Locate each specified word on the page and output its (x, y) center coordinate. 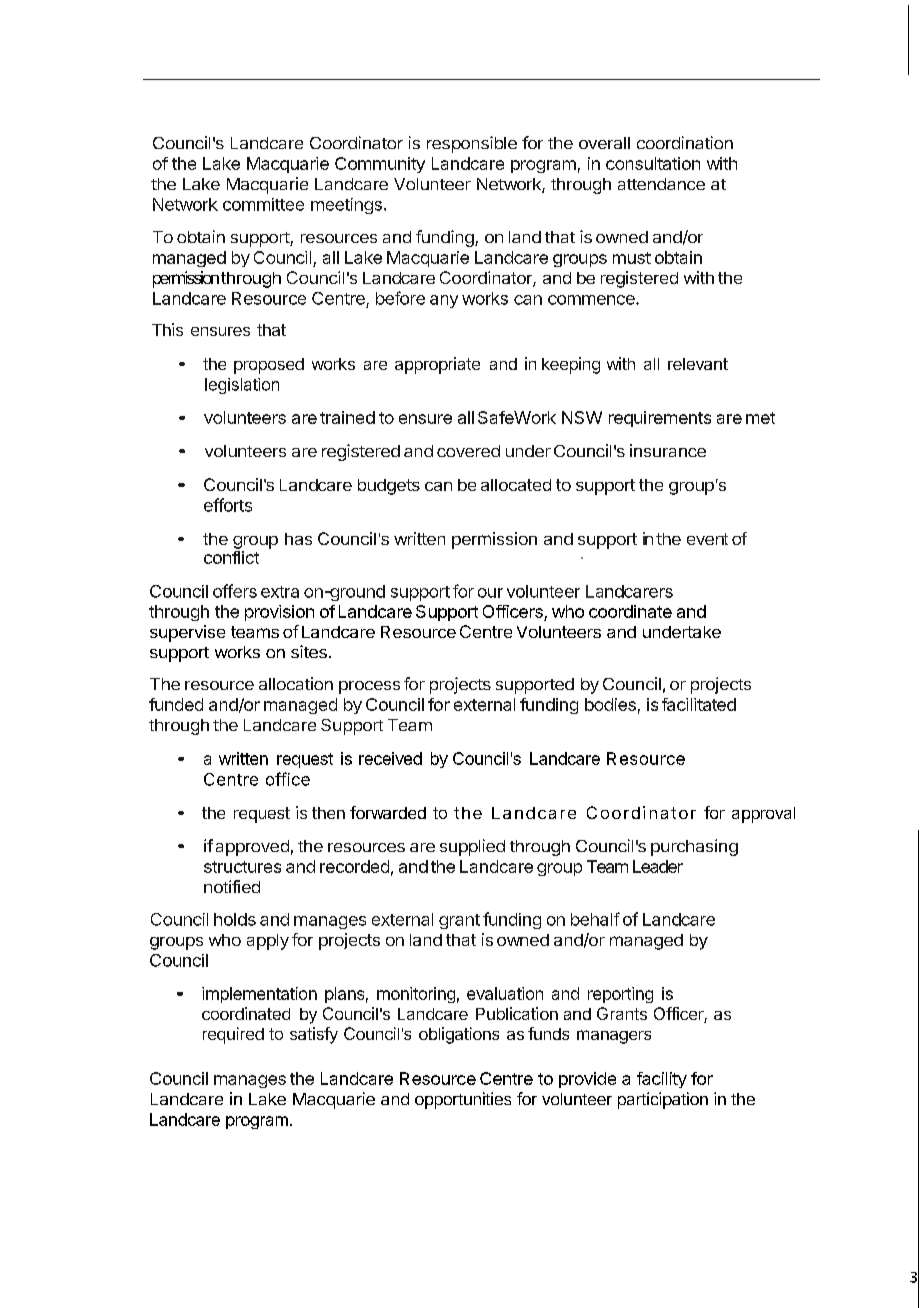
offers (235, 591)
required (233, 1035)
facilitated (699, 704)
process (369, 687)
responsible (472, 144)
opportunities (463, 1100)
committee (263, 204)
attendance (661, 184)
